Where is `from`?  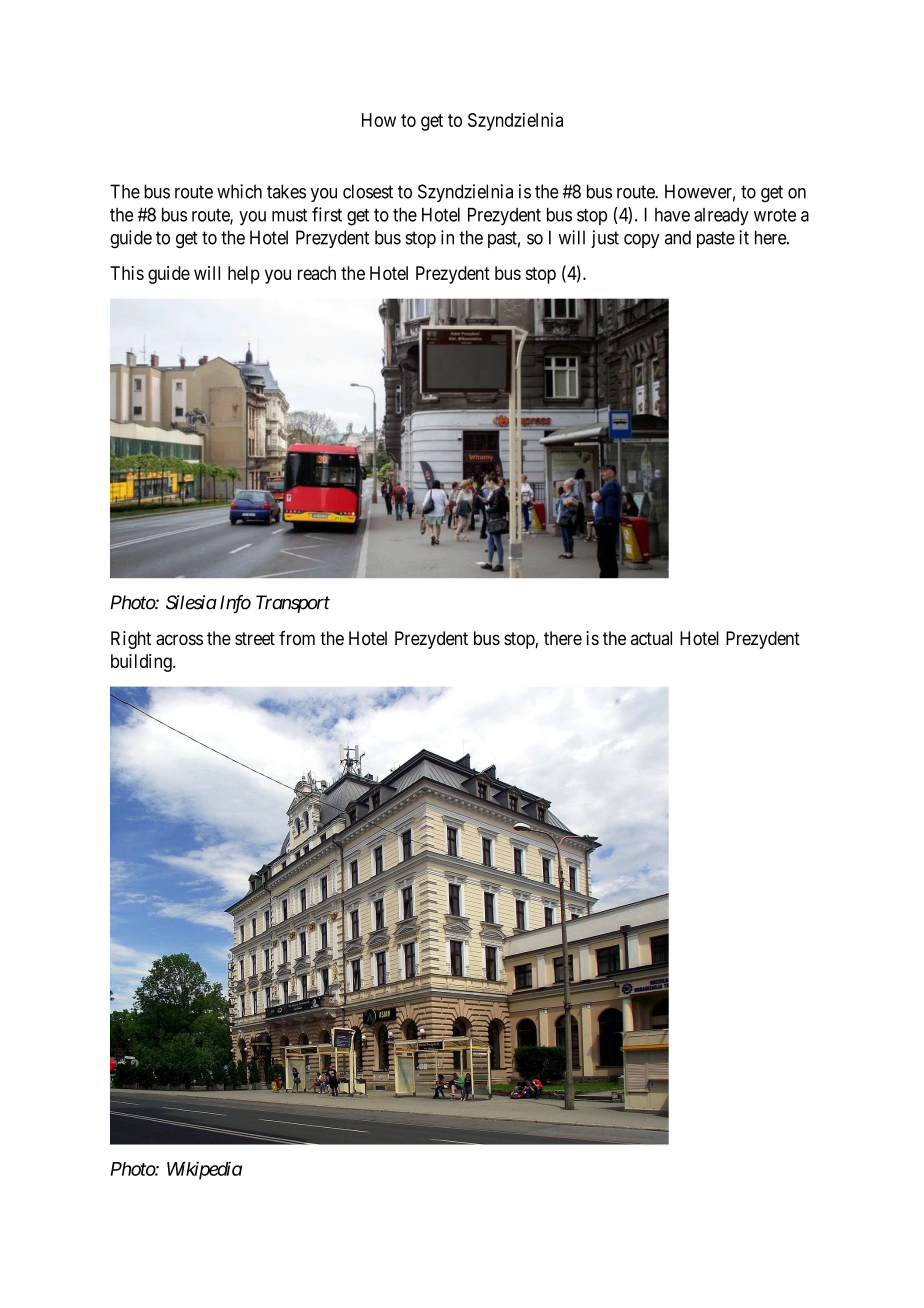 from is located at coordinates (297, 638).
